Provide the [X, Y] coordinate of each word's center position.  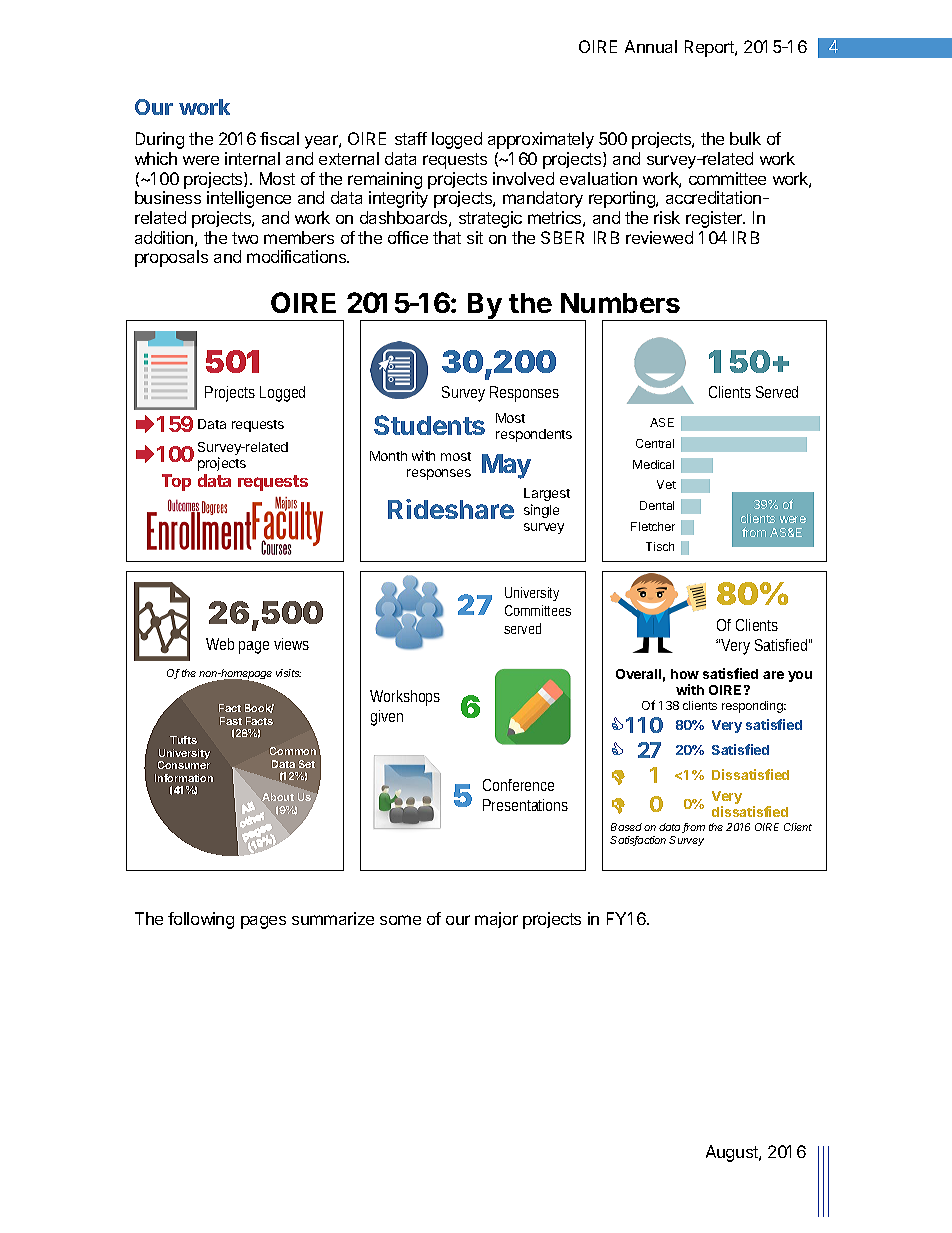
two [245, 238]
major [496, 920]
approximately [541, 140]
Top [176, 482]
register [715, 219]
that [447, 237]
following [201, 920]
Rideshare [451, 509]
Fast [231, 721]
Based [626, 827]
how [685, 674]
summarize [333, 918]
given [387, 718]
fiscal [279, 138]
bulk [745, 138]
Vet [666, 484]
